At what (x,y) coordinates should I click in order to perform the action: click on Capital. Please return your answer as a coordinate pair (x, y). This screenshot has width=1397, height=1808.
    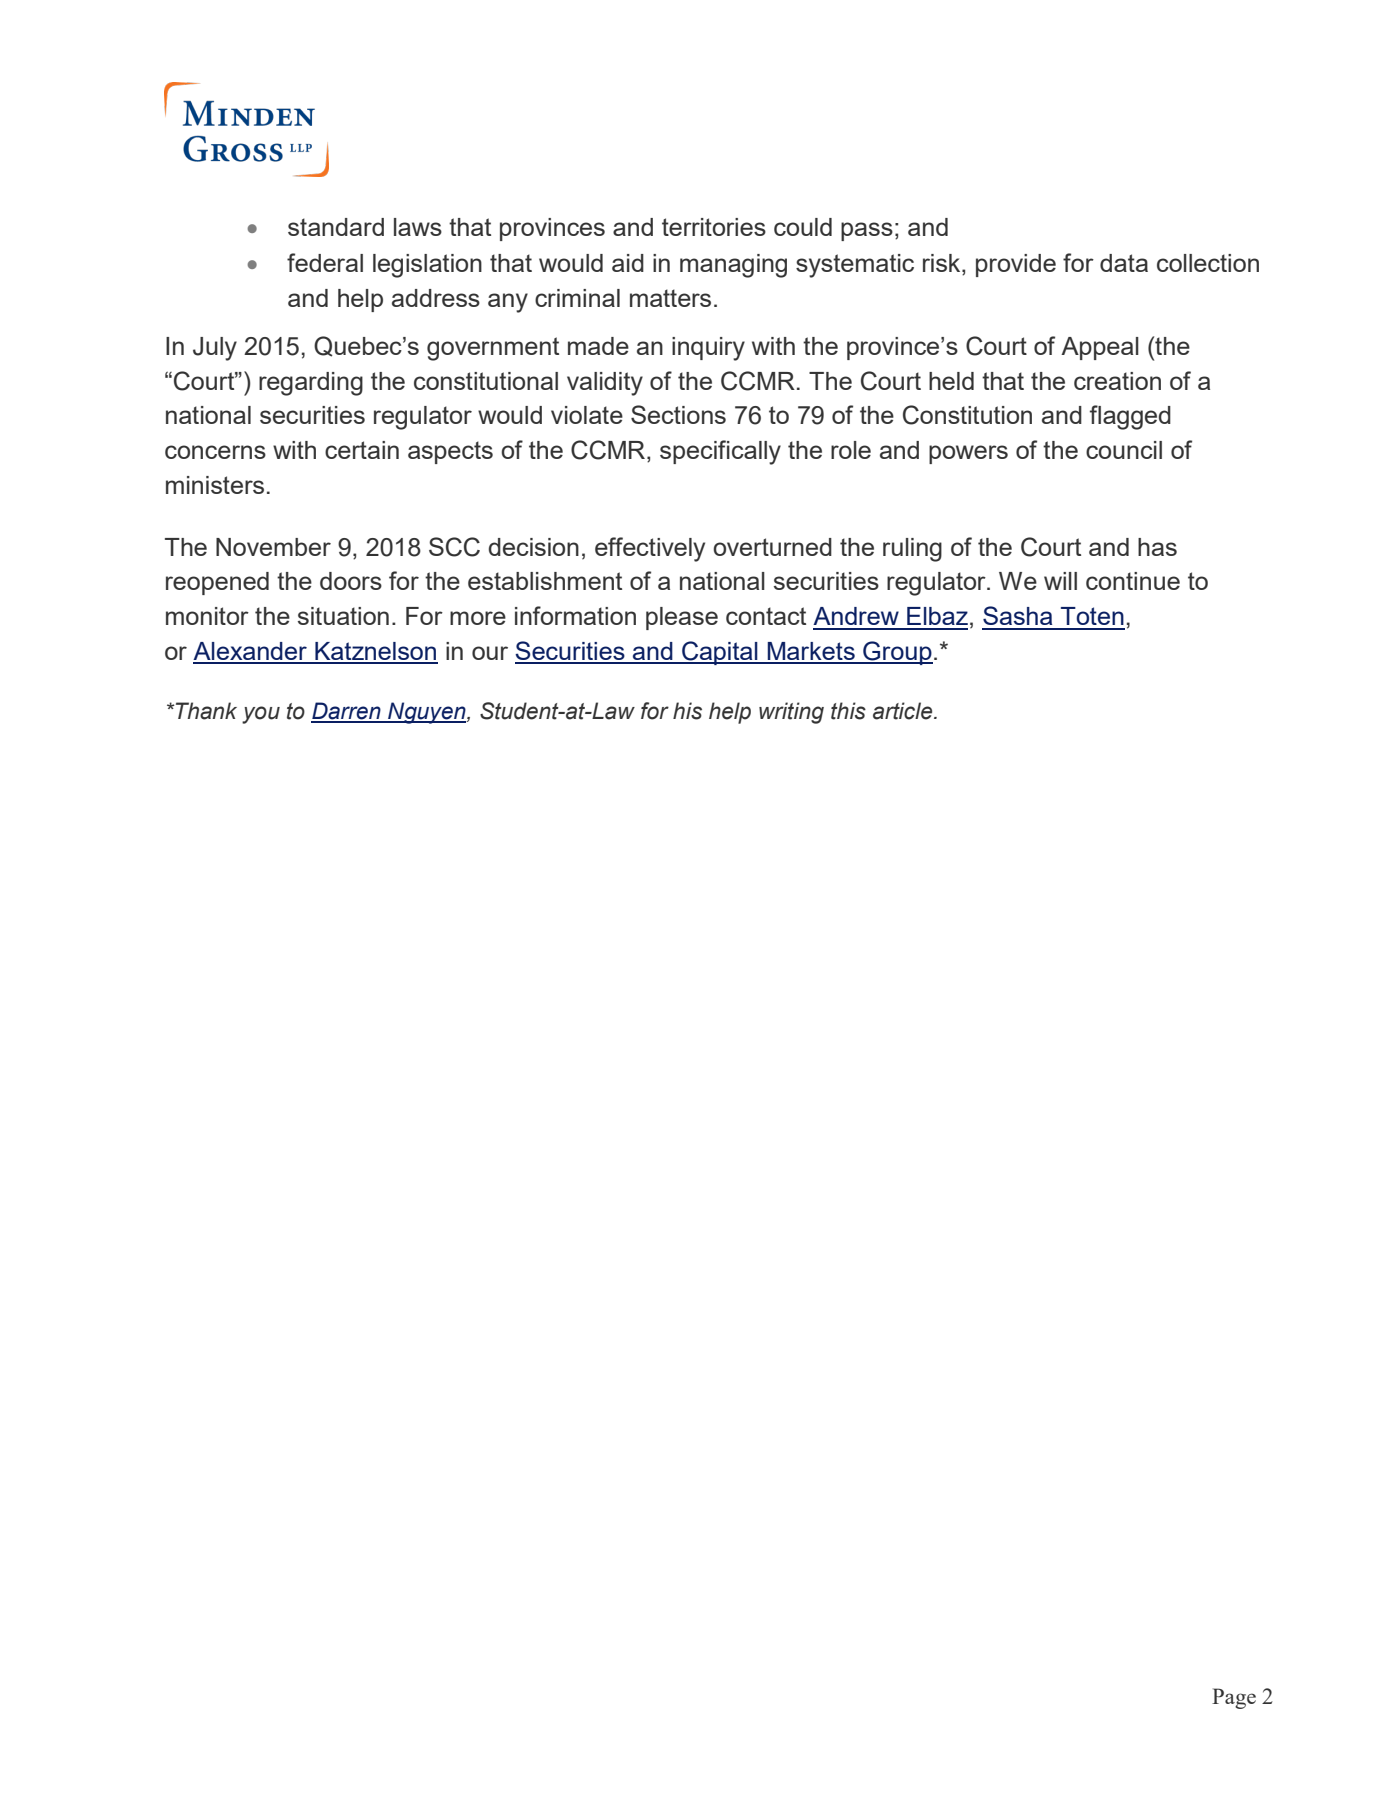
    Looking at the image, I should click on (720, 653).
